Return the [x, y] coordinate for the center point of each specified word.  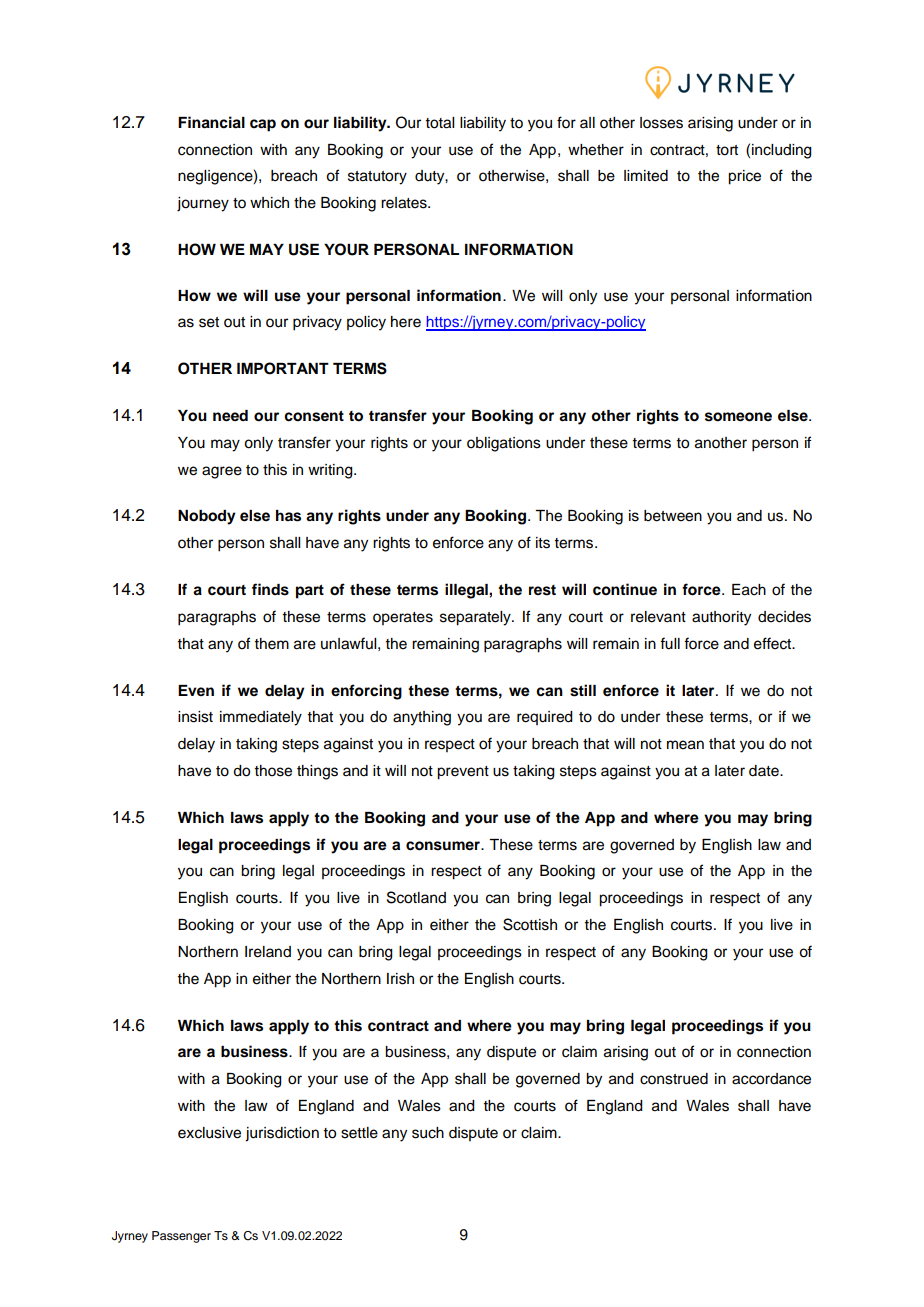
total [439, 123]
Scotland [416, 897]
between [673, 516]
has [288, 516]
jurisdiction [282, 1134]
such [428, 1133]
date [765, 771]
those [273, 771]
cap [263, 125]
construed [674, 1079]
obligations [504, 444]
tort [727, 150]
